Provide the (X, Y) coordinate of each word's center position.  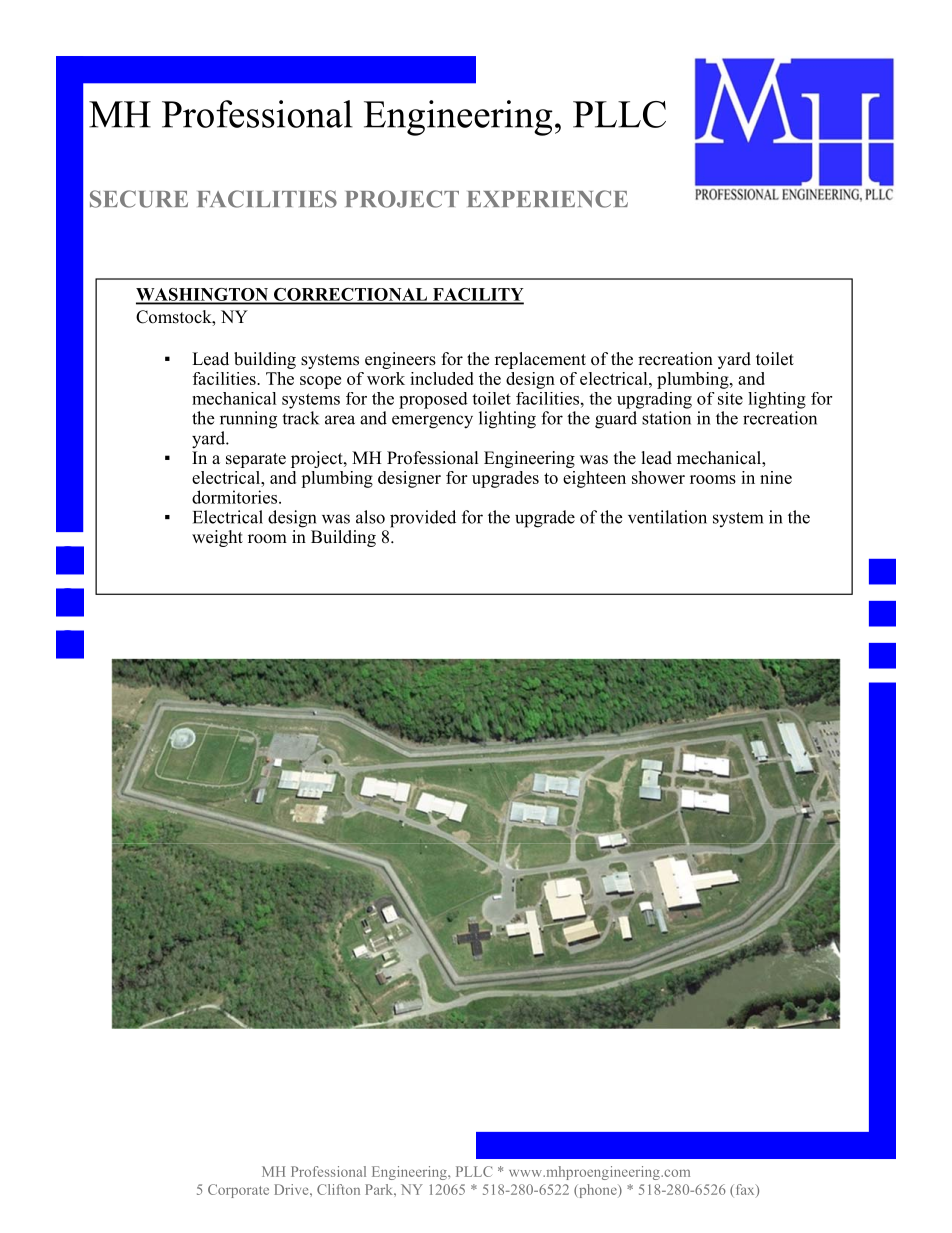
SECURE (139, 199)
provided (423, 519)
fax (746, 1190)
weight (217, 538)
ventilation (667, 517)
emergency (432, 422)
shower (658, 477)
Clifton (338, 1189)
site (730, 398)
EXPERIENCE (548, 199)
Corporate (238, 1191)
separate (256, 460)
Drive (292, 1189)
